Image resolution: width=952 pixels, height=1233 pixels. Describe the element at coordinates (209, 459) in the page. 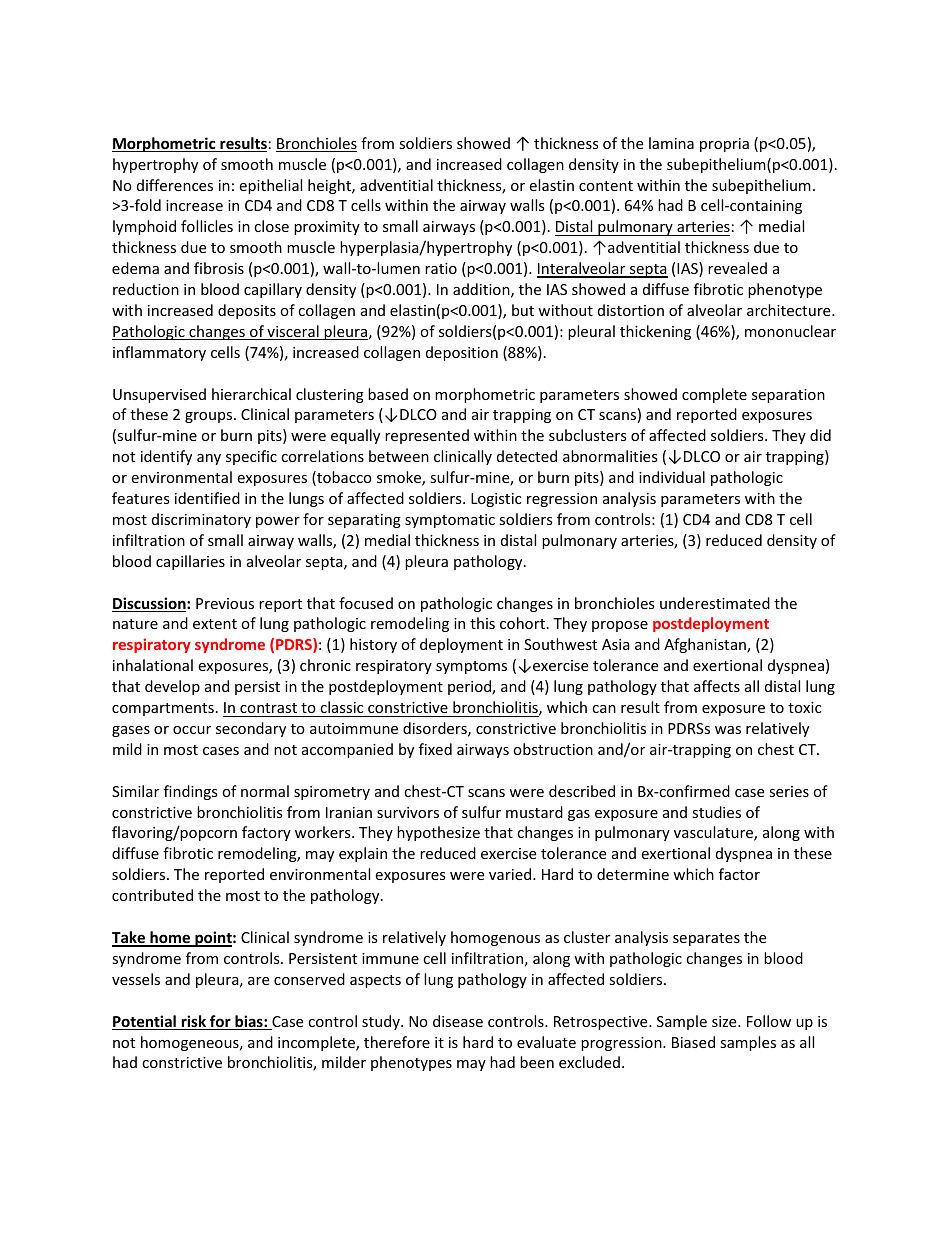

I see `any` at that location.
